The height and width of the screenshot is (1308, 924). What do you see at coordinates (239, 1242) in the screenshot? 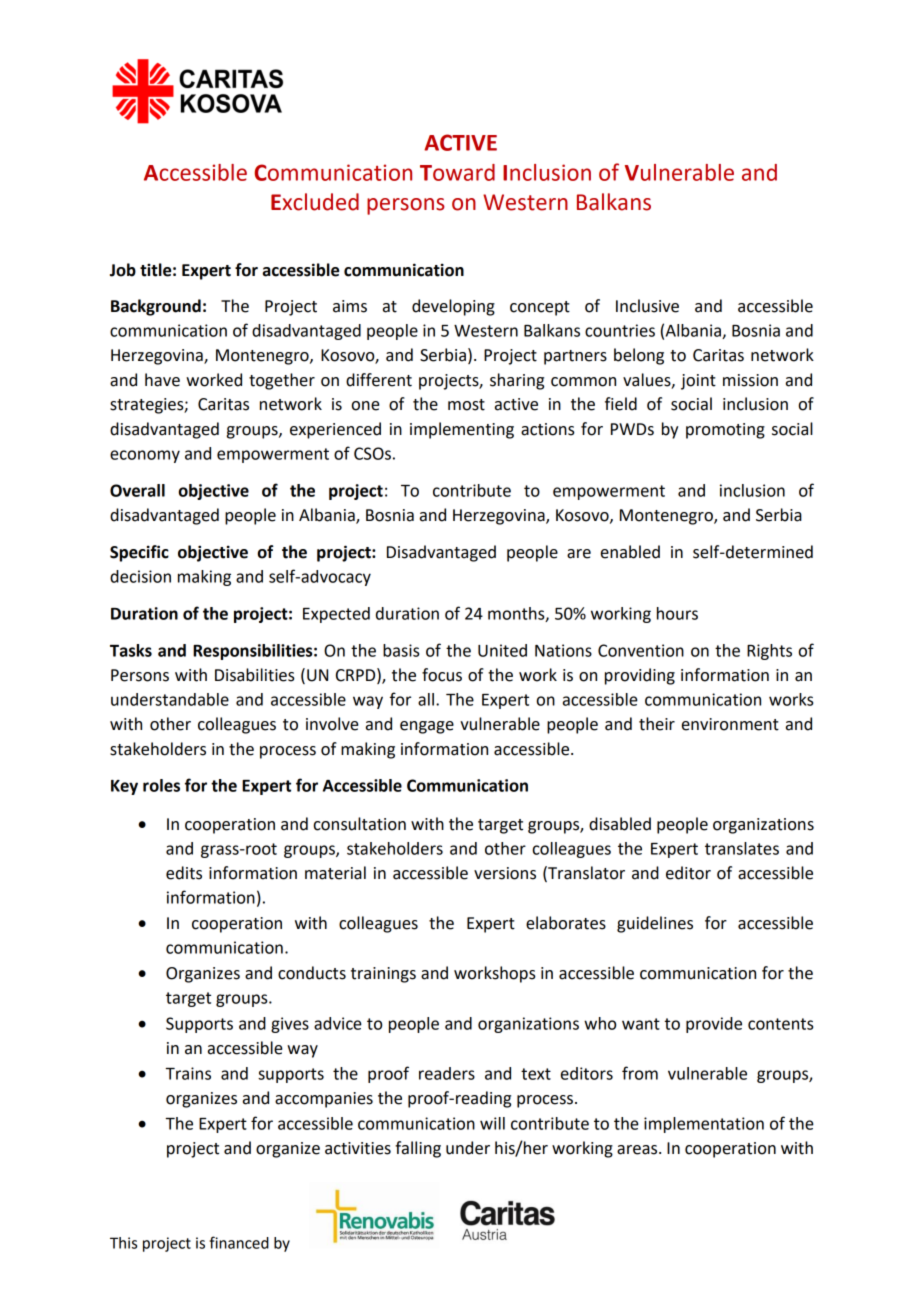
I see `financed` at bounding box center [239, 1242].
